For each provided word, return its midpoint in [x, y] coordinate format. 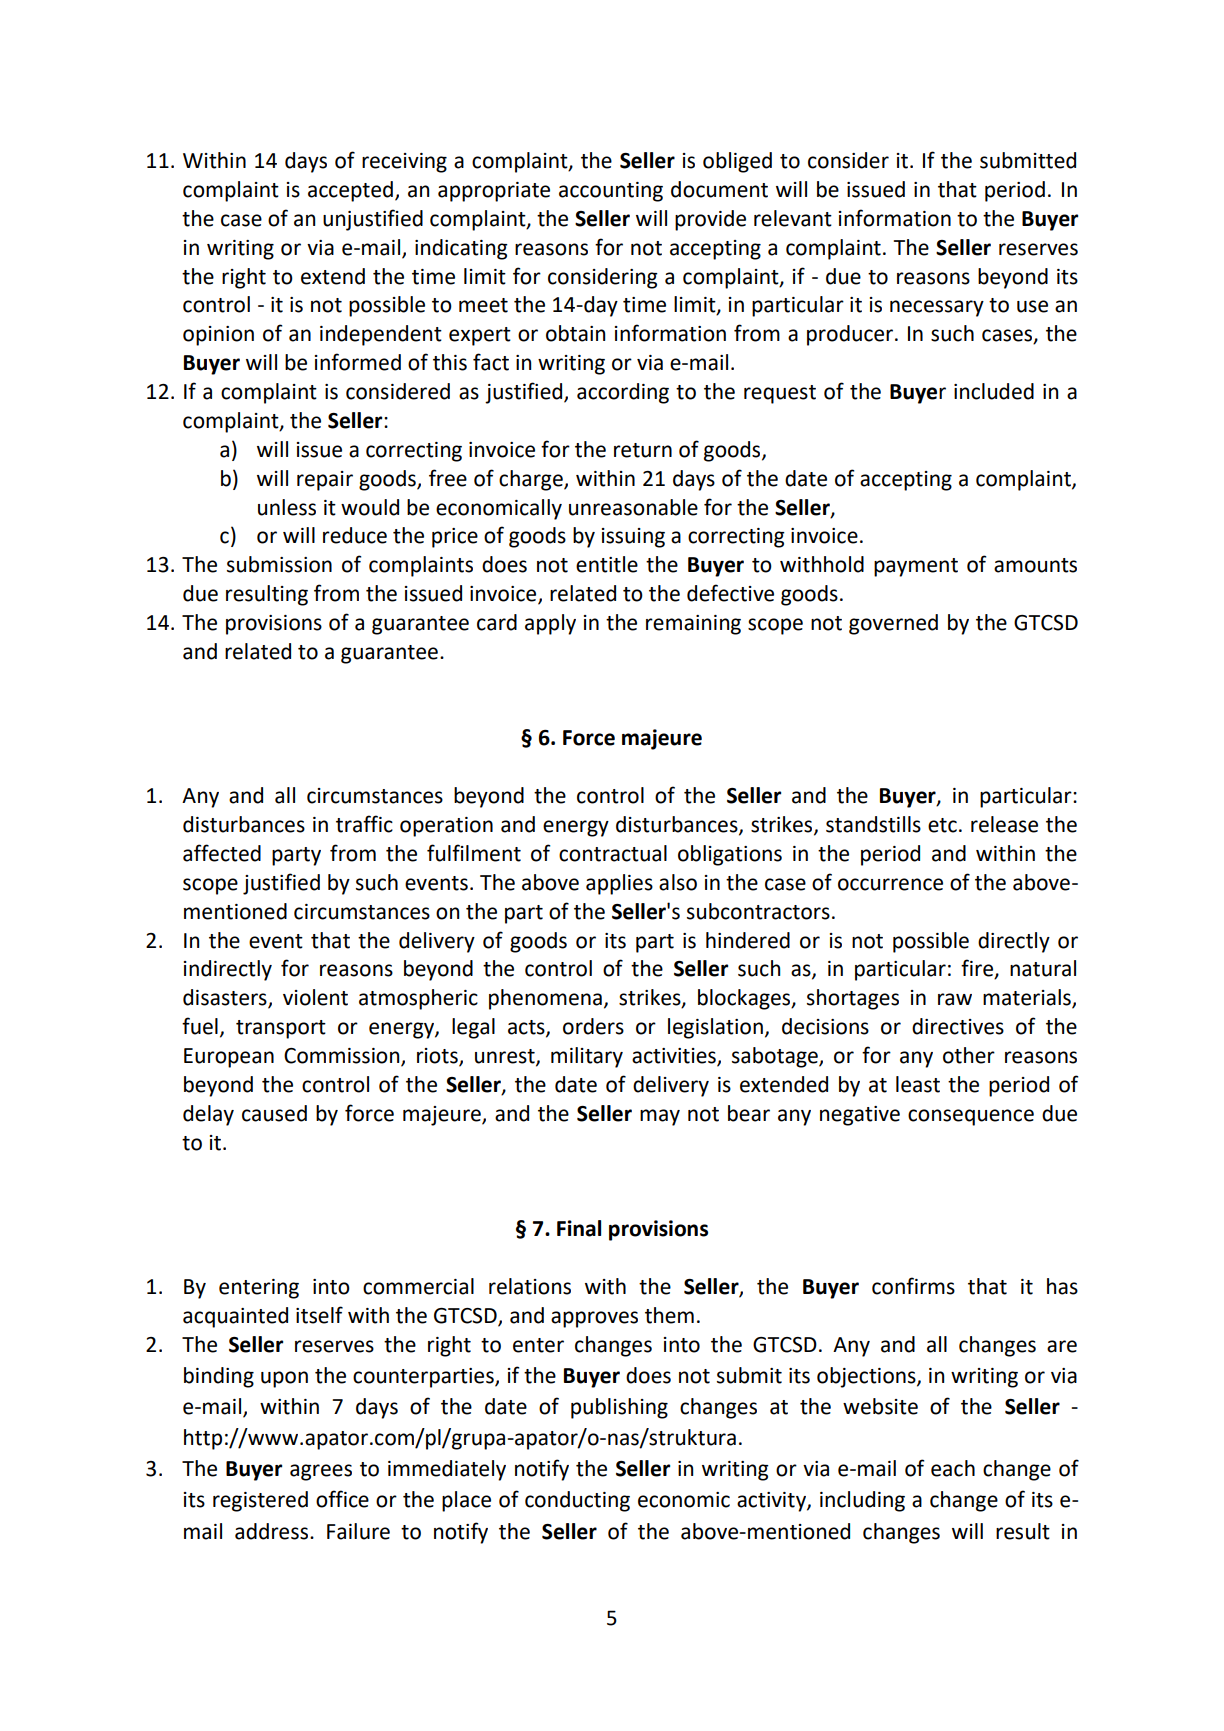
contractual [613, 853]
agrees [321, 1472]
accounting [611, 192]
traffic [364, 824]
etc [942, 825]
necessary [937, 308]
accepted [350, 191]
